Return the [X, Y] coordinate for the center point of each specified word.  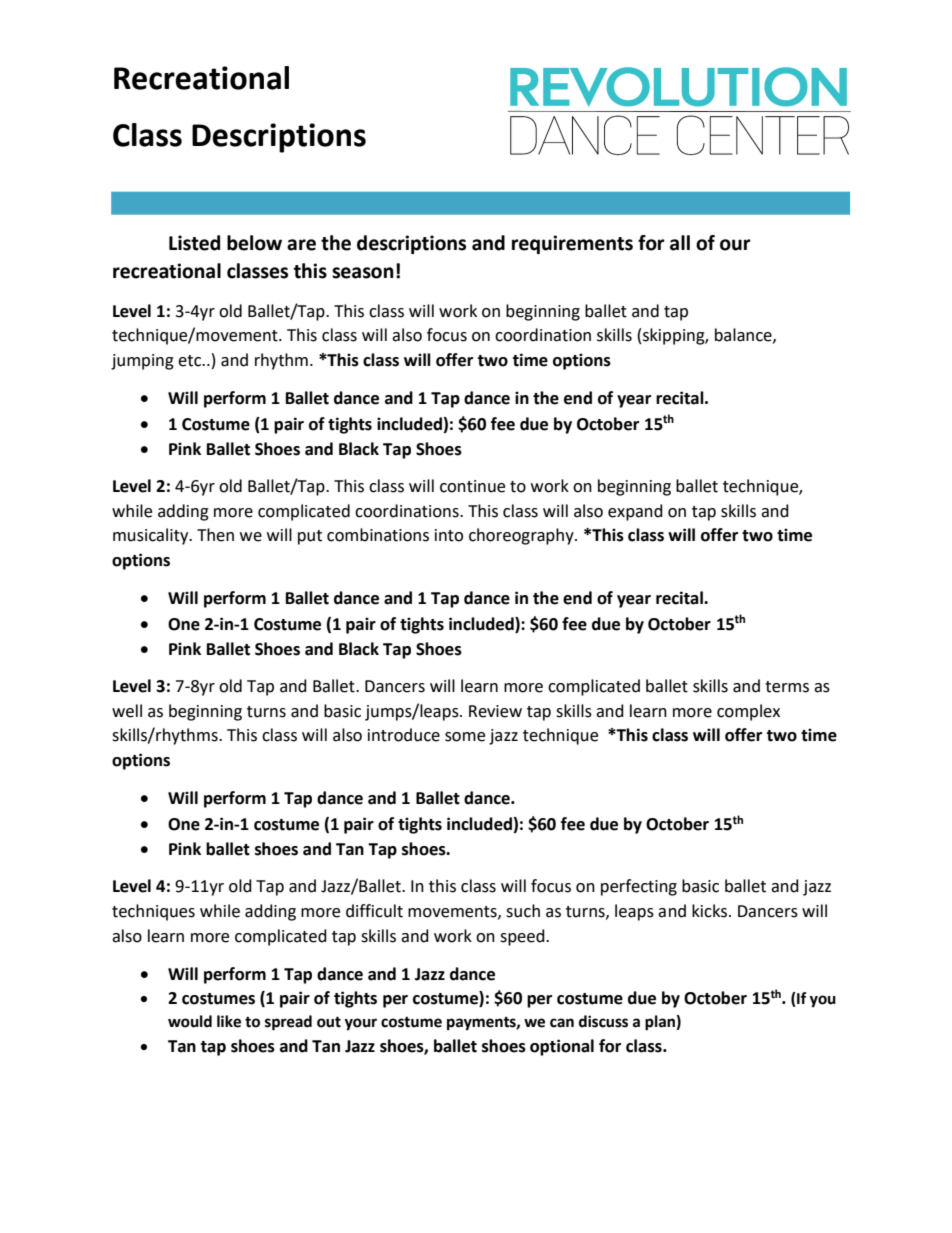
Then [215, 535]
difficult [374, 911]
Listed [194, 243]
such [523, 911]
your [360, 1024]
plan [661, 1023]
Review [495, 711]
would [190, 1021]
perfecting [639, 887]
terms [787, 687]
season [363, 273]
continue [472, 486]
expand [635, 512]
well [127, 711]
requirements [572, 244]
